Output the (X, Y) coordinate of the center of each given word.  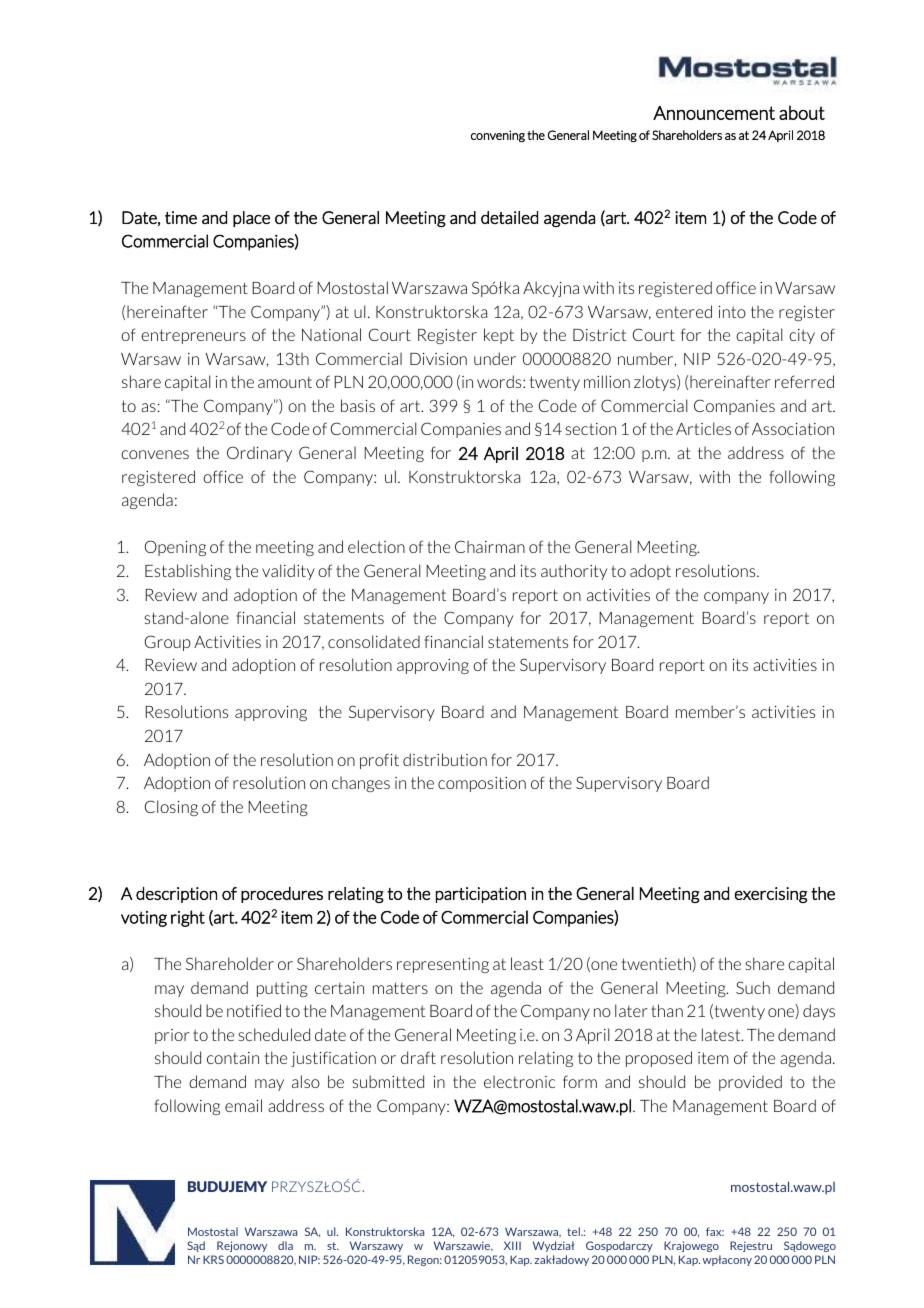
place (251, 219)
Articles (703, 428)
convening (498, 136)
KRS (213, 1259)
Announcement (714, 113)
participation (481, 895)
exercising (771, 895)
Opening (175, 548)
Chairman (490, 546)
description (176, 895)
